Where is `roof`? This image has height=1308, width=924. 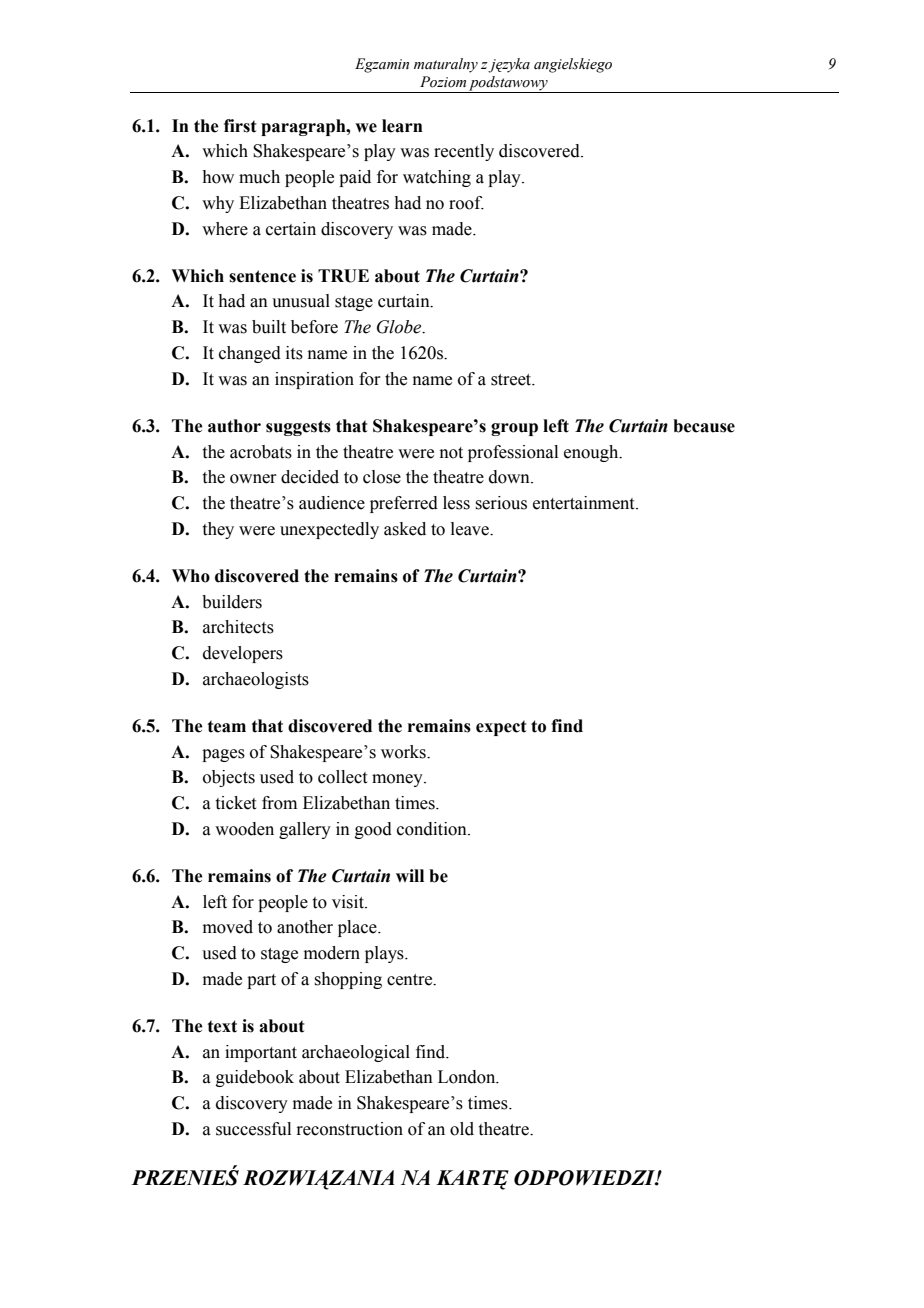
roof is located at coordinates (466, 203).
